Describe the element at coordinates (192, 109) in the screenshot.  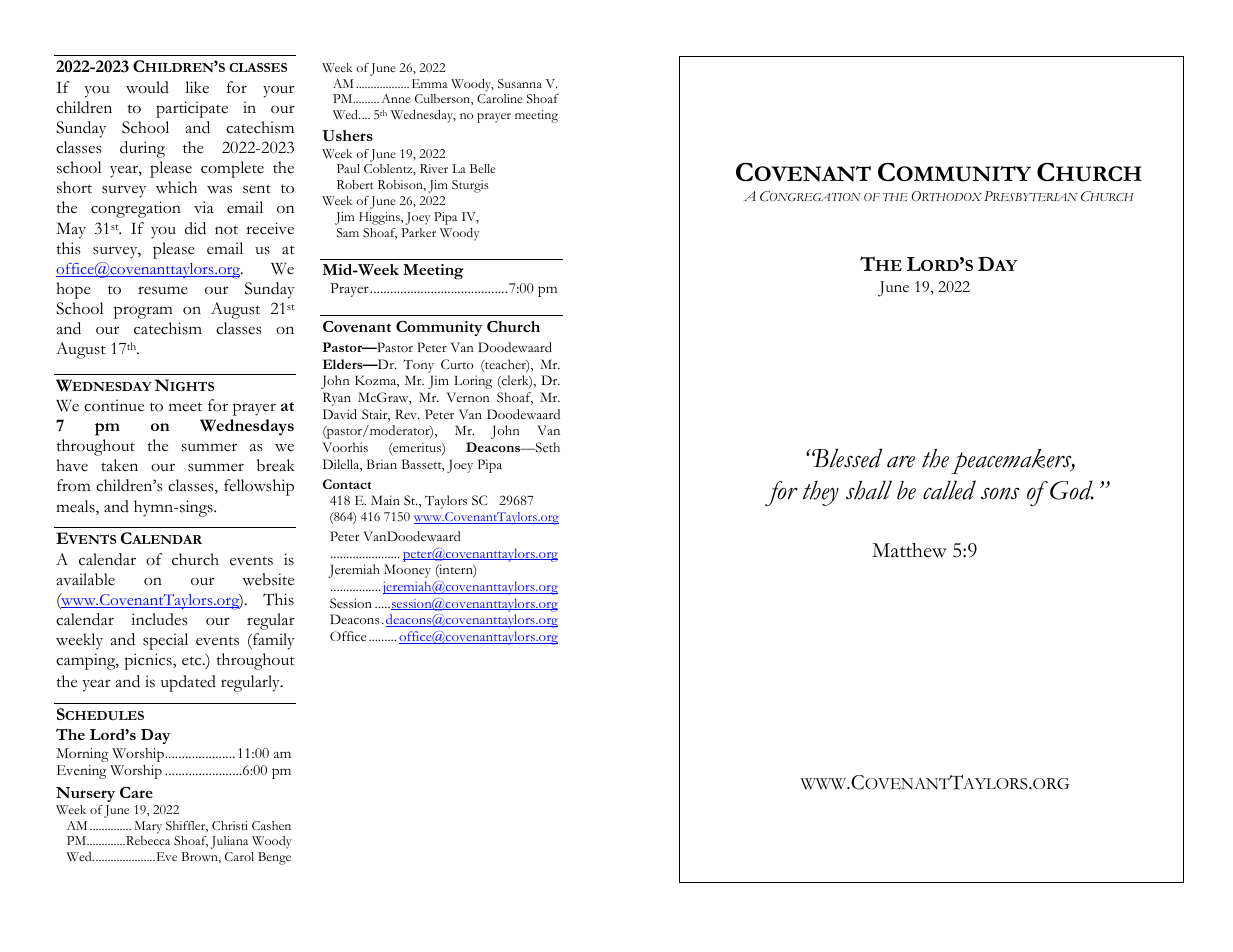
I see `participate` at that location.
